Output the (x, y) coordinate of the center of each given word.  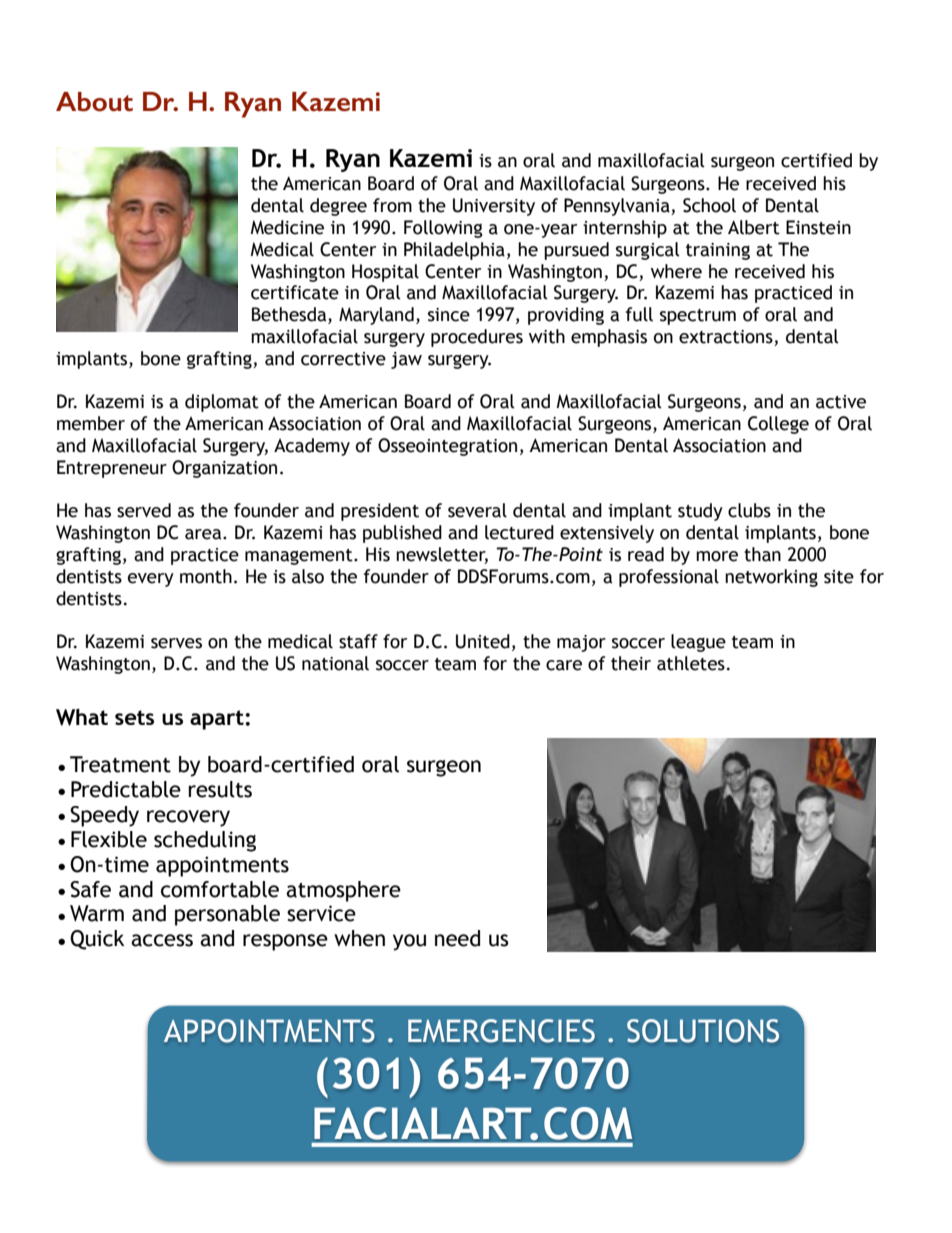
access (162, 940)
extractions (727, 338)
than (762, 554)
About (94, 102)
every (151, 580)
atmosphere (343, 891)
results (220, 789)
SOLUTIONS (703, 1031)
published (402, 534)
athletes (691, 663)
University (494, 207)
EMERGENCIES (501, 1031)
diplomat (222, 403)
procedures (477, 338)
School (709, 205)
